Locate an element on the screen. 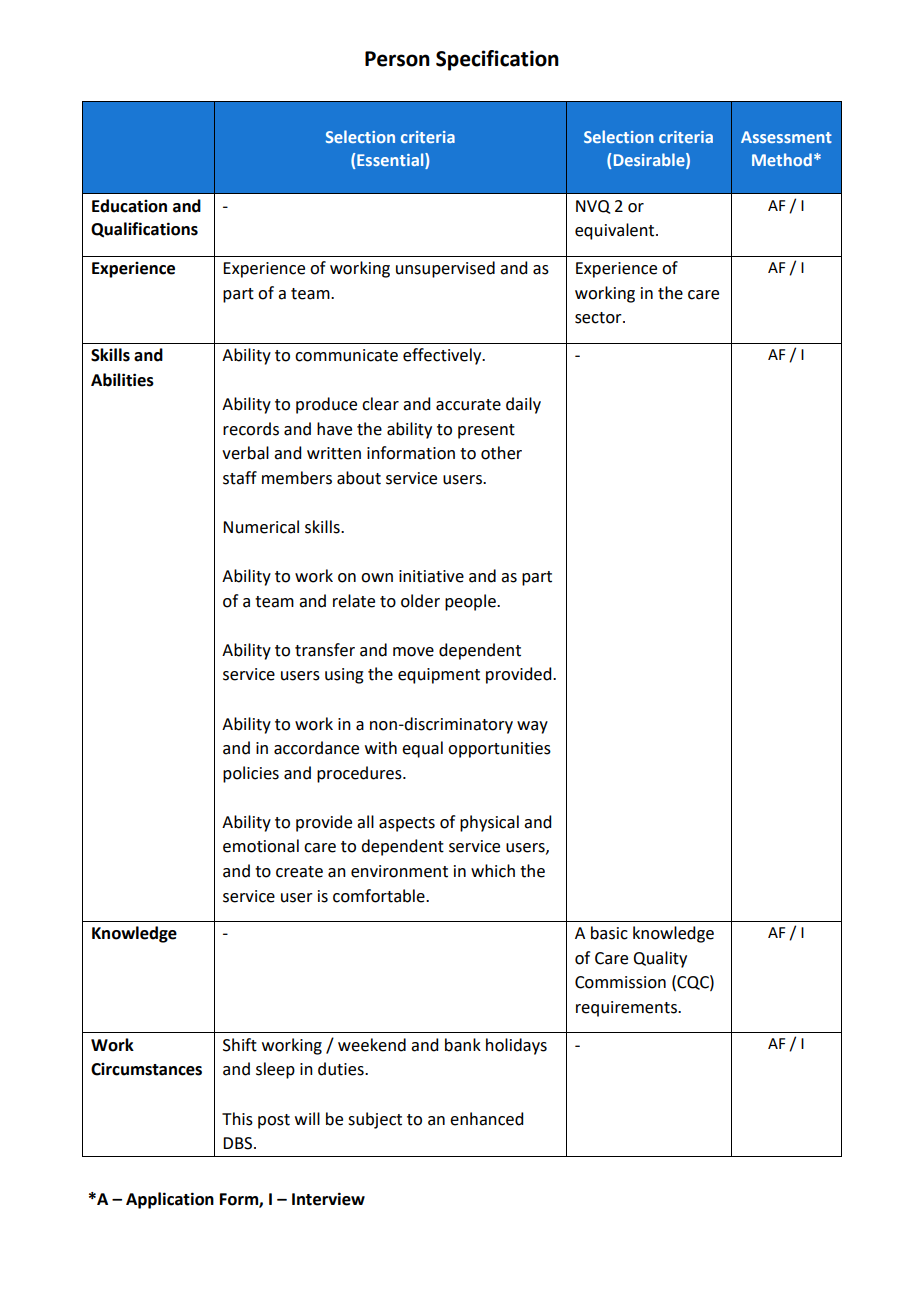 The height and width of the screenshot is (1308, 924). DBS is located at coordinates (239, 1143).
